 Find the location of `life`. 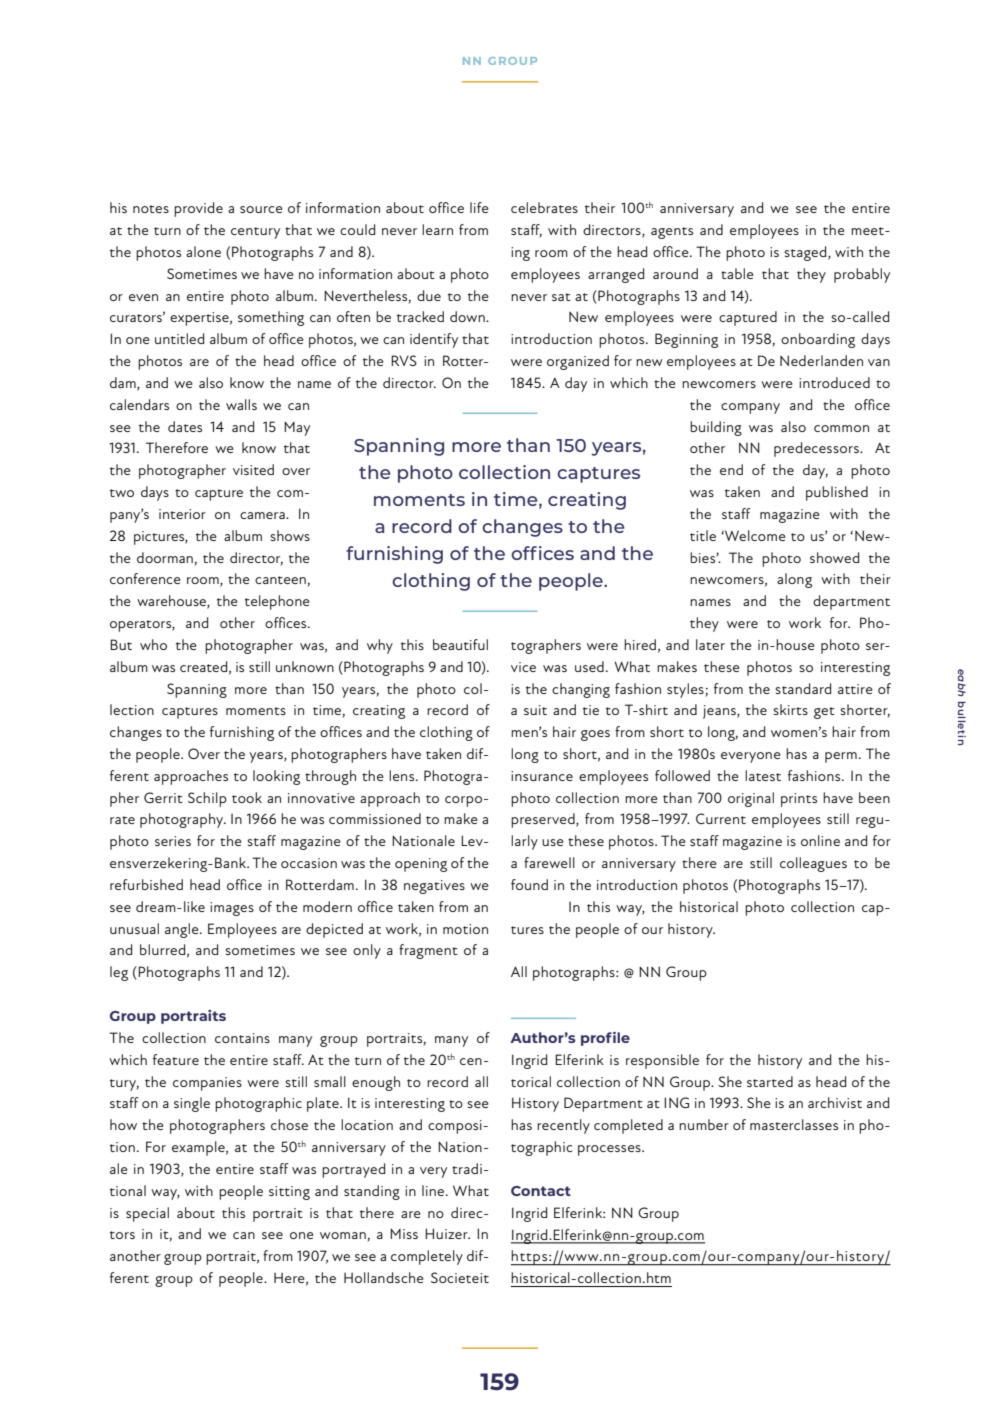

life is located at coordinates (479, 207).
